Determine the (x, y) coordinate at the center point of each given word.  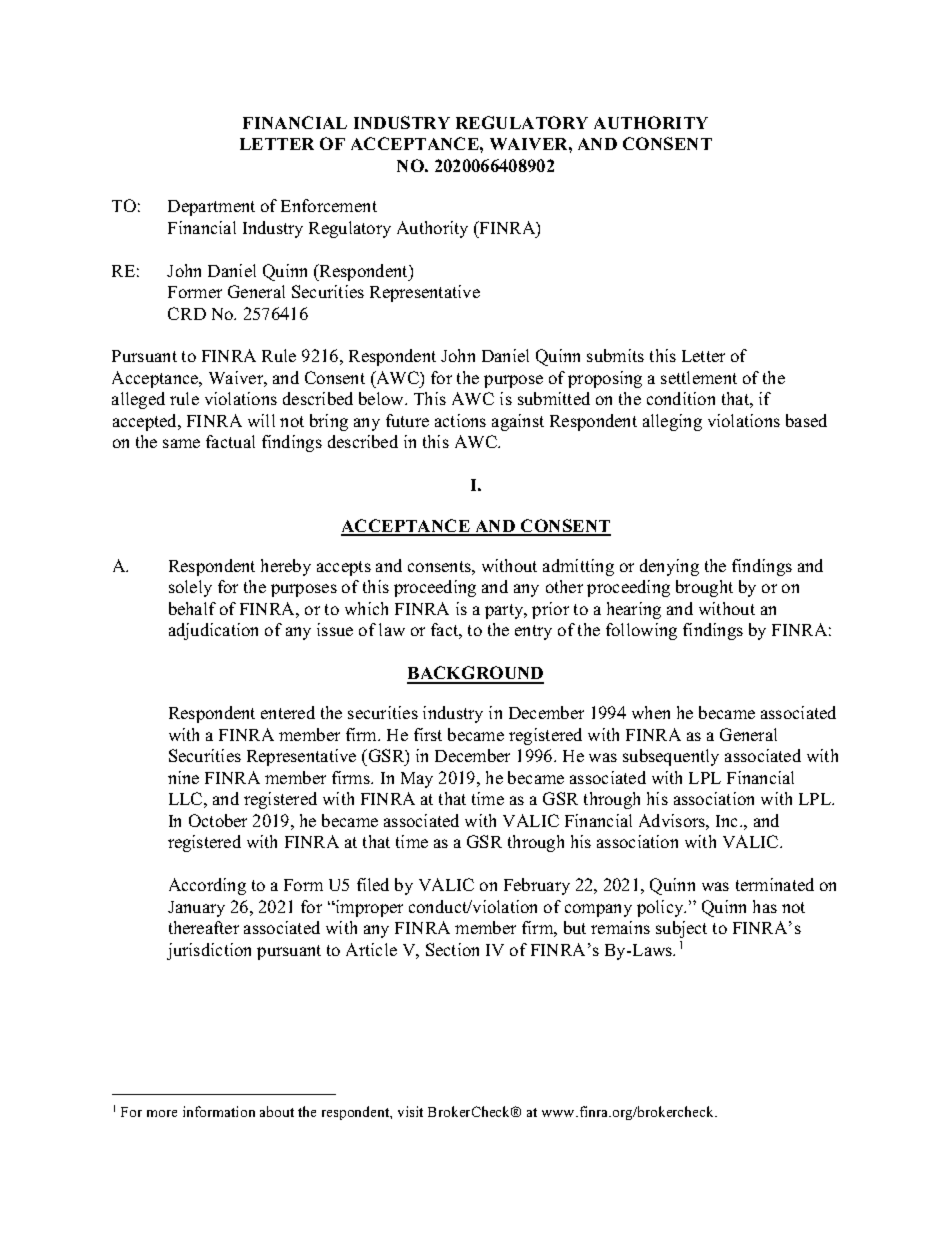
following (641, 631)
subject (681, 929)
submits (615, 355)
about (277, 1111)
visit (410, 1111)
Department (211, 208)
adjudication (213, 631)
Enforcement (329, 205)
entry (533, 632)
